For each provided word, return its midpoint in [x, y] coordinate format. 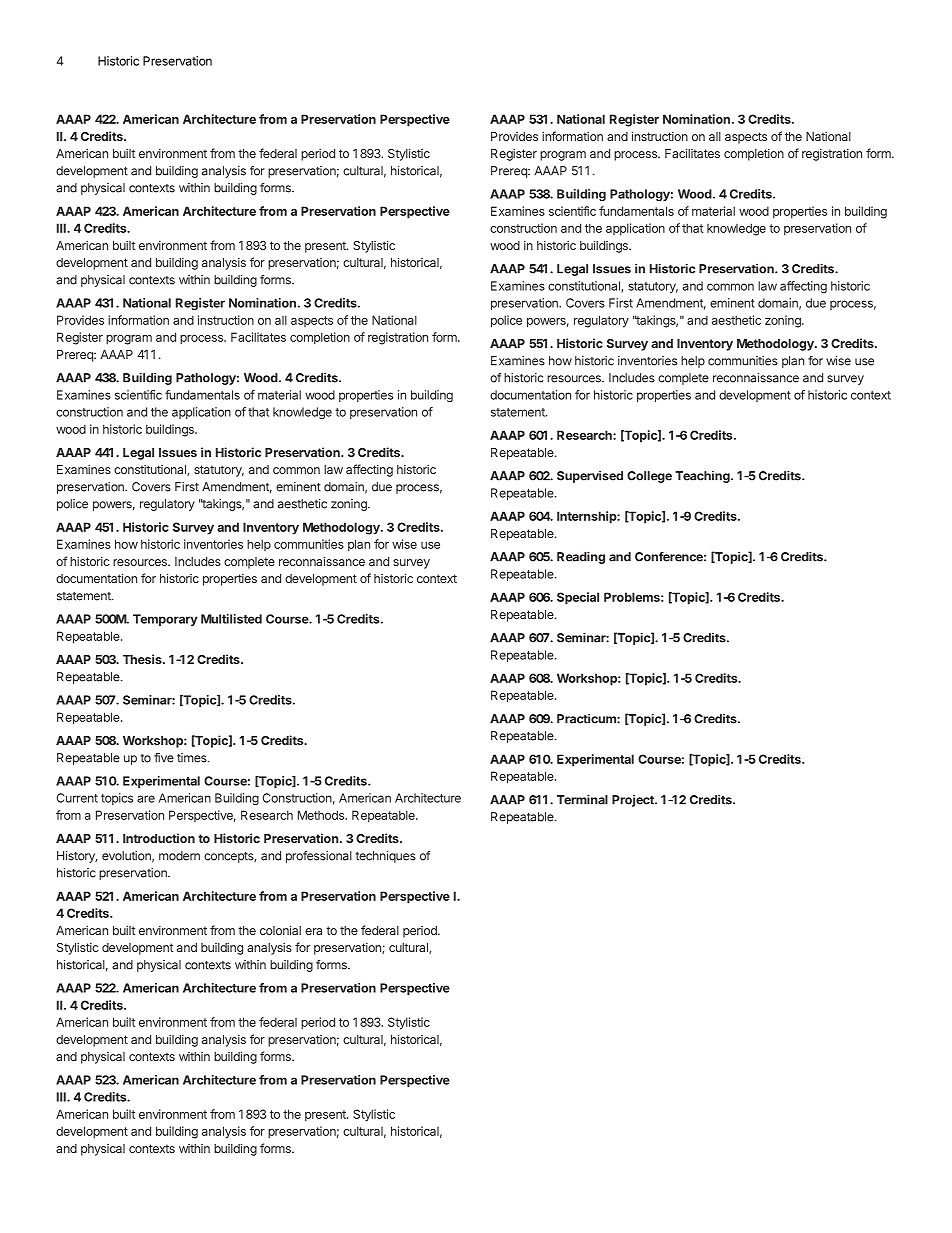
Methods [322, 815]
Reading [581, 558]
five [164, 758]
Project [634, 801]
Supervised [590, 477]
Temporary [165, 620]
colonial [280, 930]
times [193, 758]
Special [578, 598]
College [649, 477]
